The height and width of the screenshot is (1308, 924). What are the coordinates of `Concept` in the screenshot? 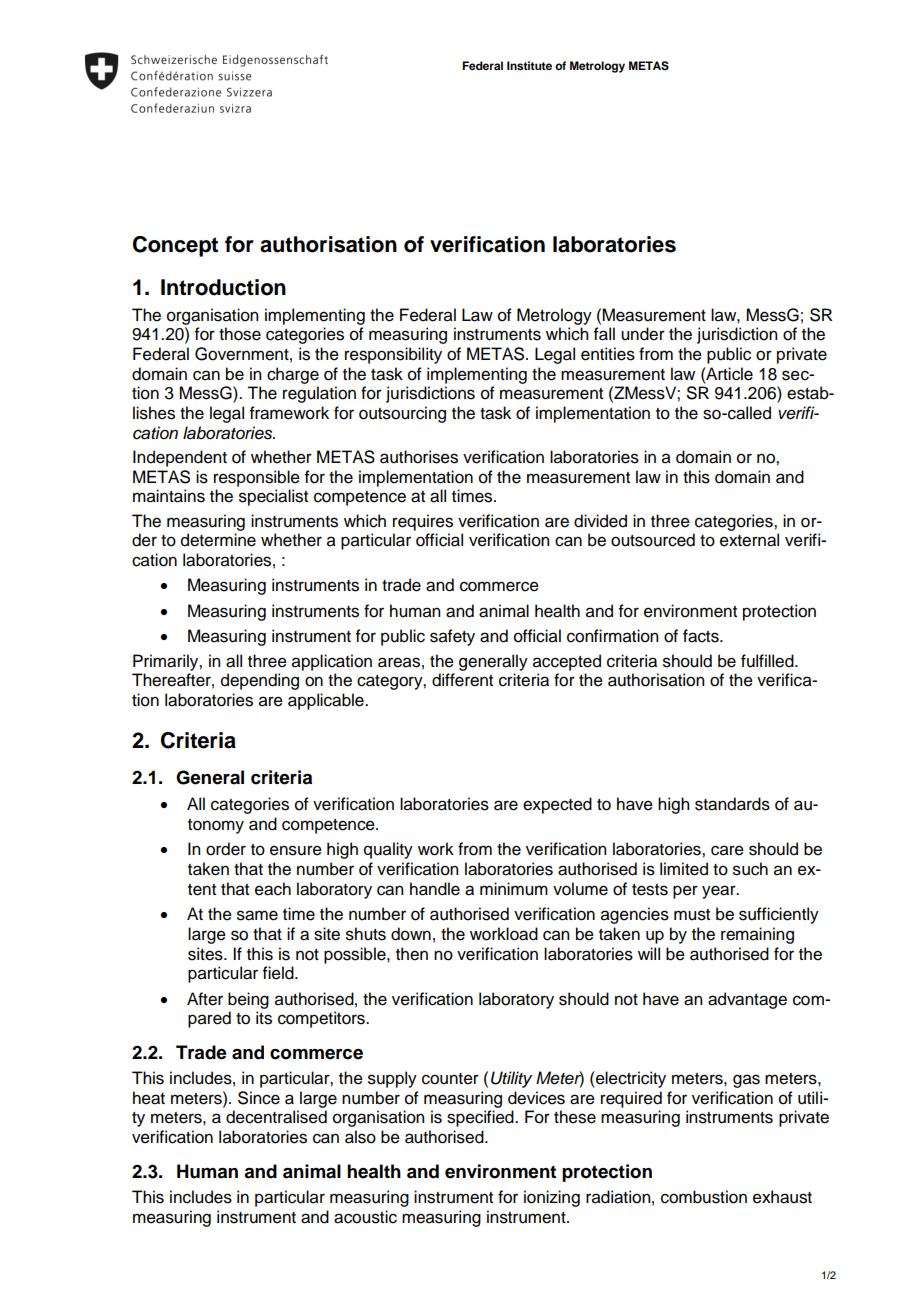 It's located at (175, 246).
